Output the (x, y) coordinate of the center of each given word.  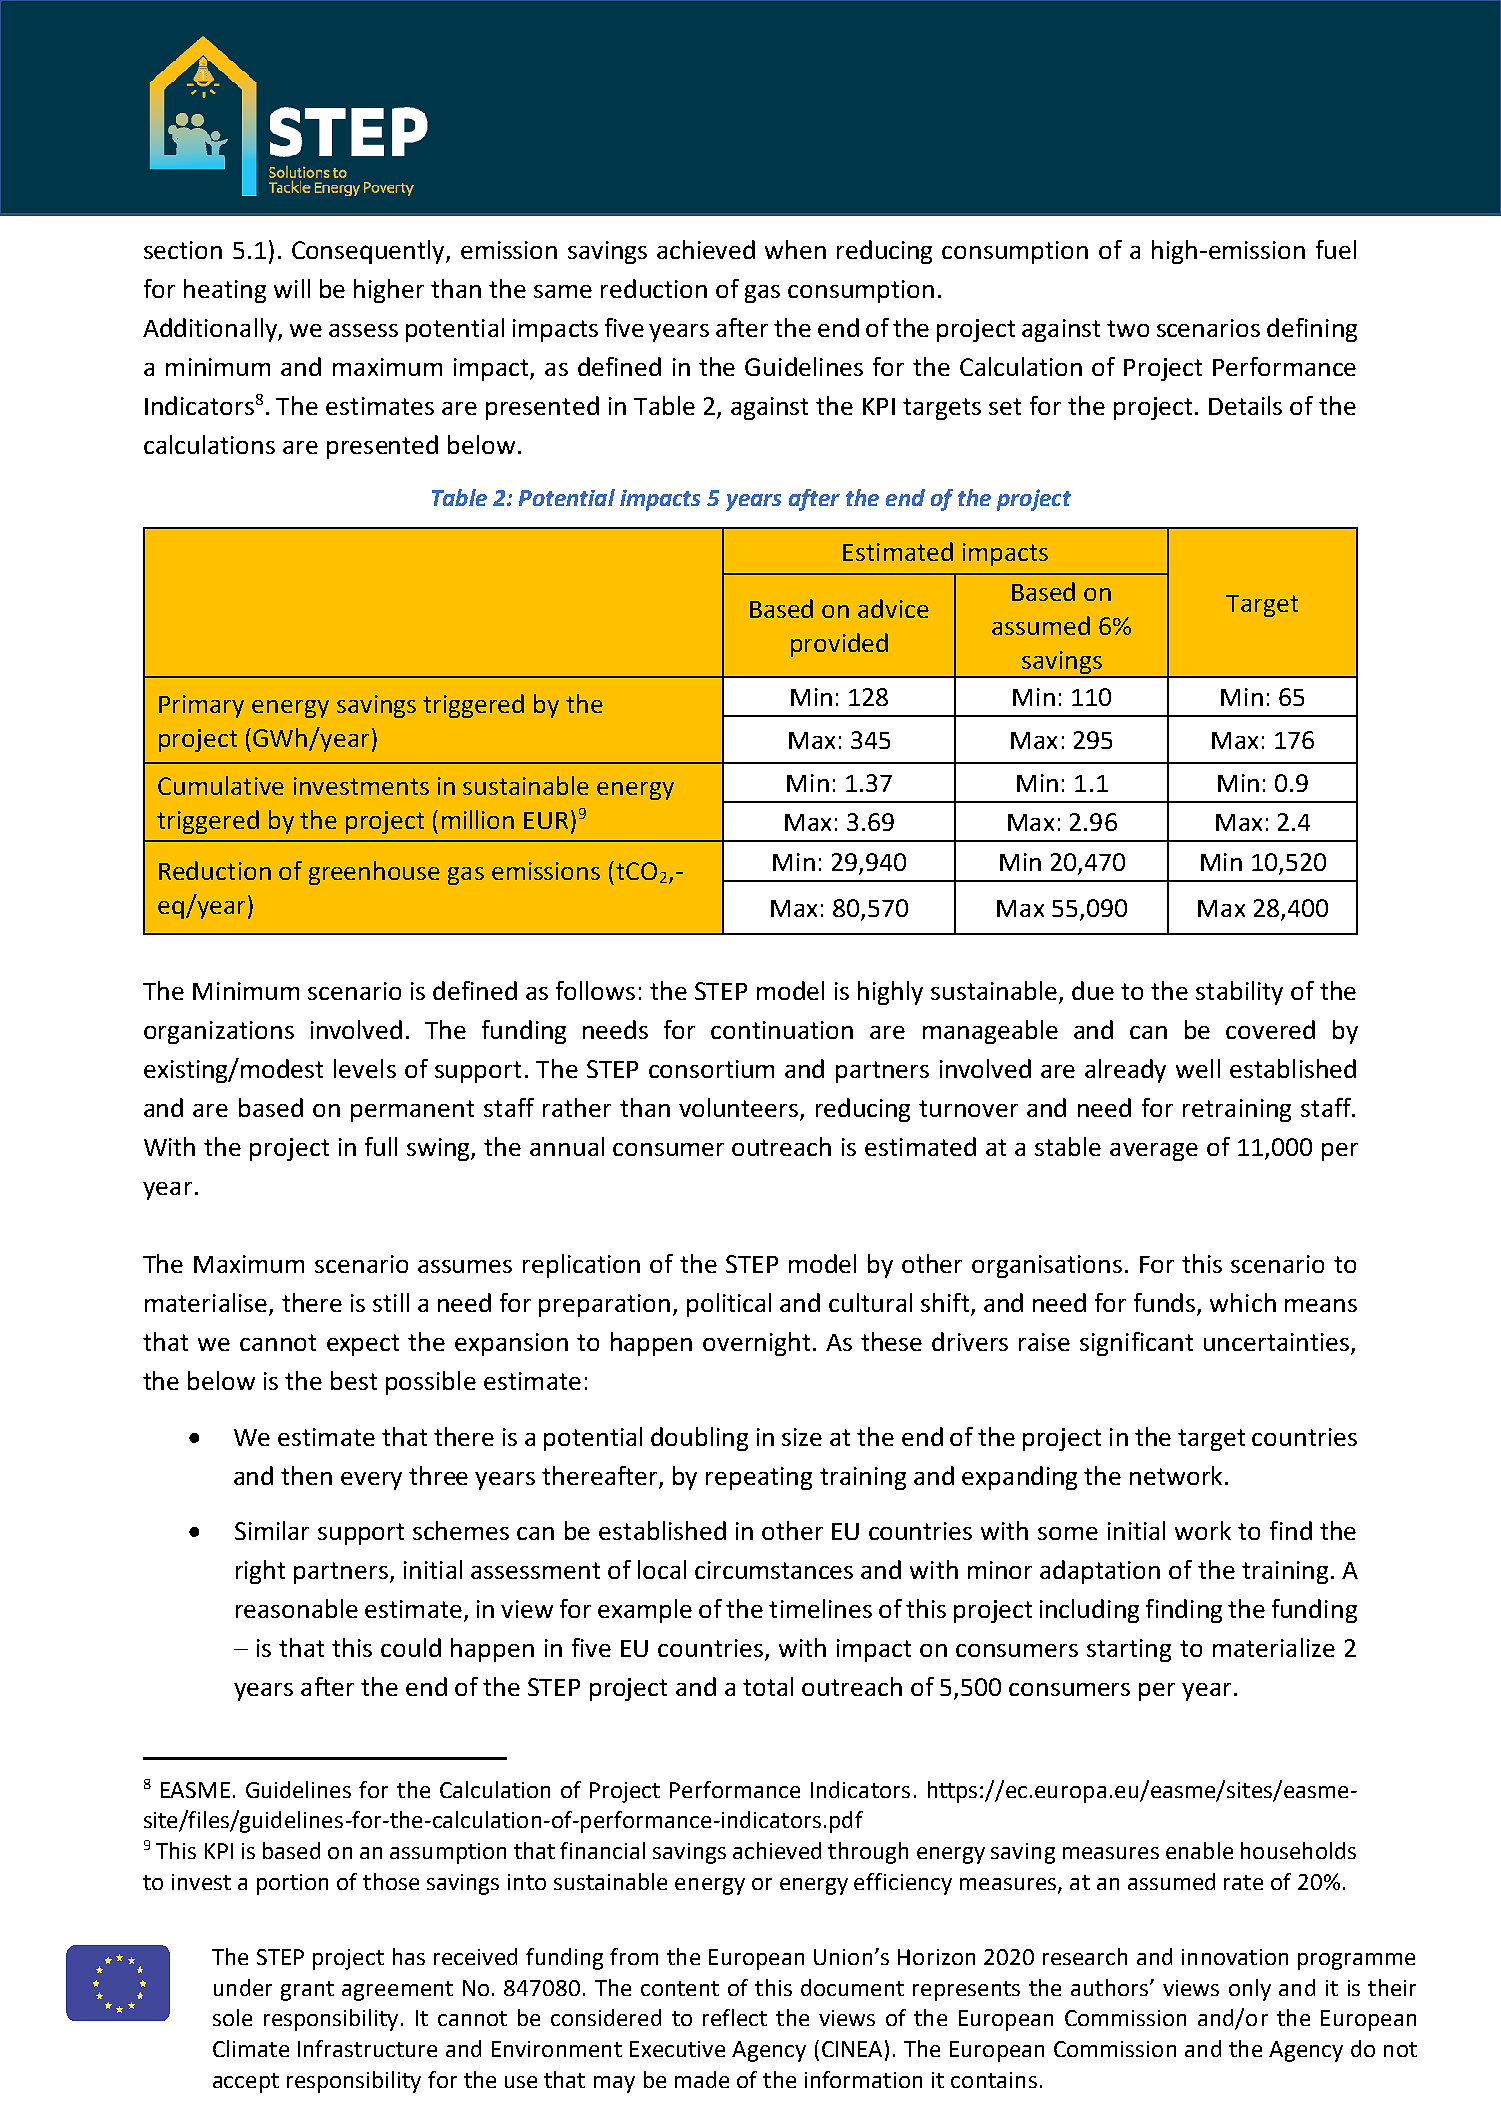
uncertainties (1278, 1343)
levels (365, 1068)
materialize (1274, 1647)
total (768, 1686)
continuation (782, 1030)
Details (1245, 405)
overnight (756, 1344)
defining (1312, 330)
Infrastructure (367, 2048)
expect (363, 1345)
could (411, 1647)
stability (1239, 993)
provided (839, 645)
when (795, 249)
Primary (201, 706)
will (292, 288)
